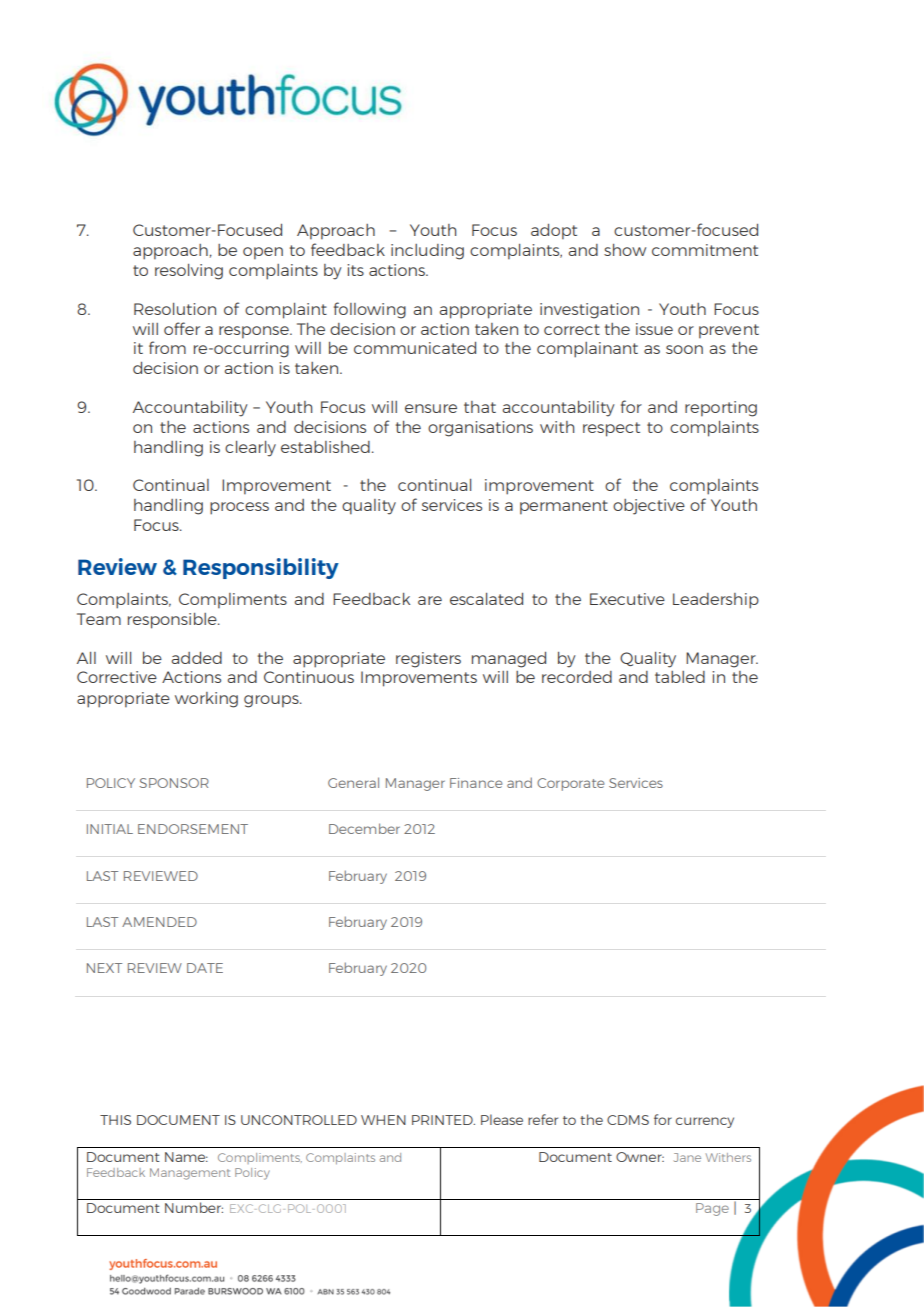  I want to click on WHEN, so click(383, 1120).
